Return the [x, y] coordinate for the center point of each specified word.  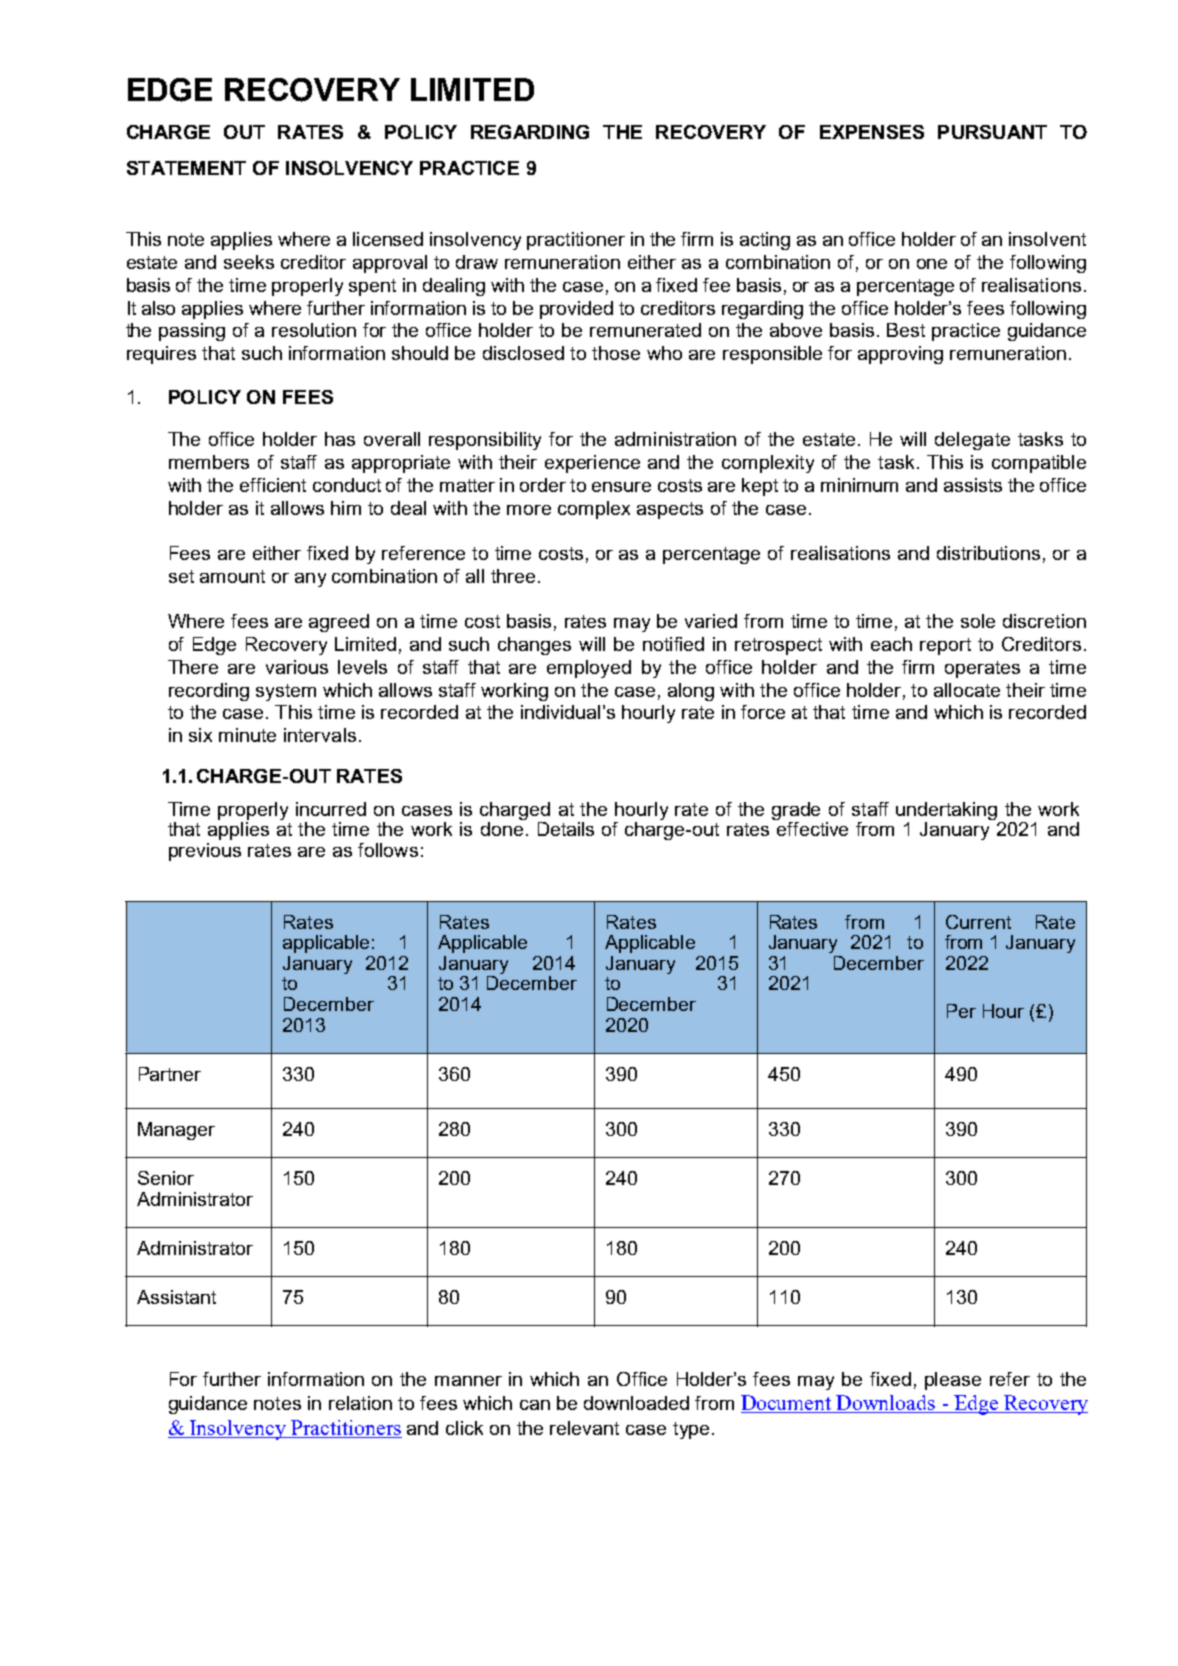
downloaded [636, 1403]
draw [477, 262]
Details [566, 829]
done [502, 829]
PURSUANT [992, 132]
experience [592, 464]
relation [360, 1403]
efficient [273, 485]
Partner [170, 1074]
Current [978, 922]
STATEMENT [186, 168]
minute [247, 735]
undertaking [946, 811]
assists [973, 485]
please [953, 1381]
